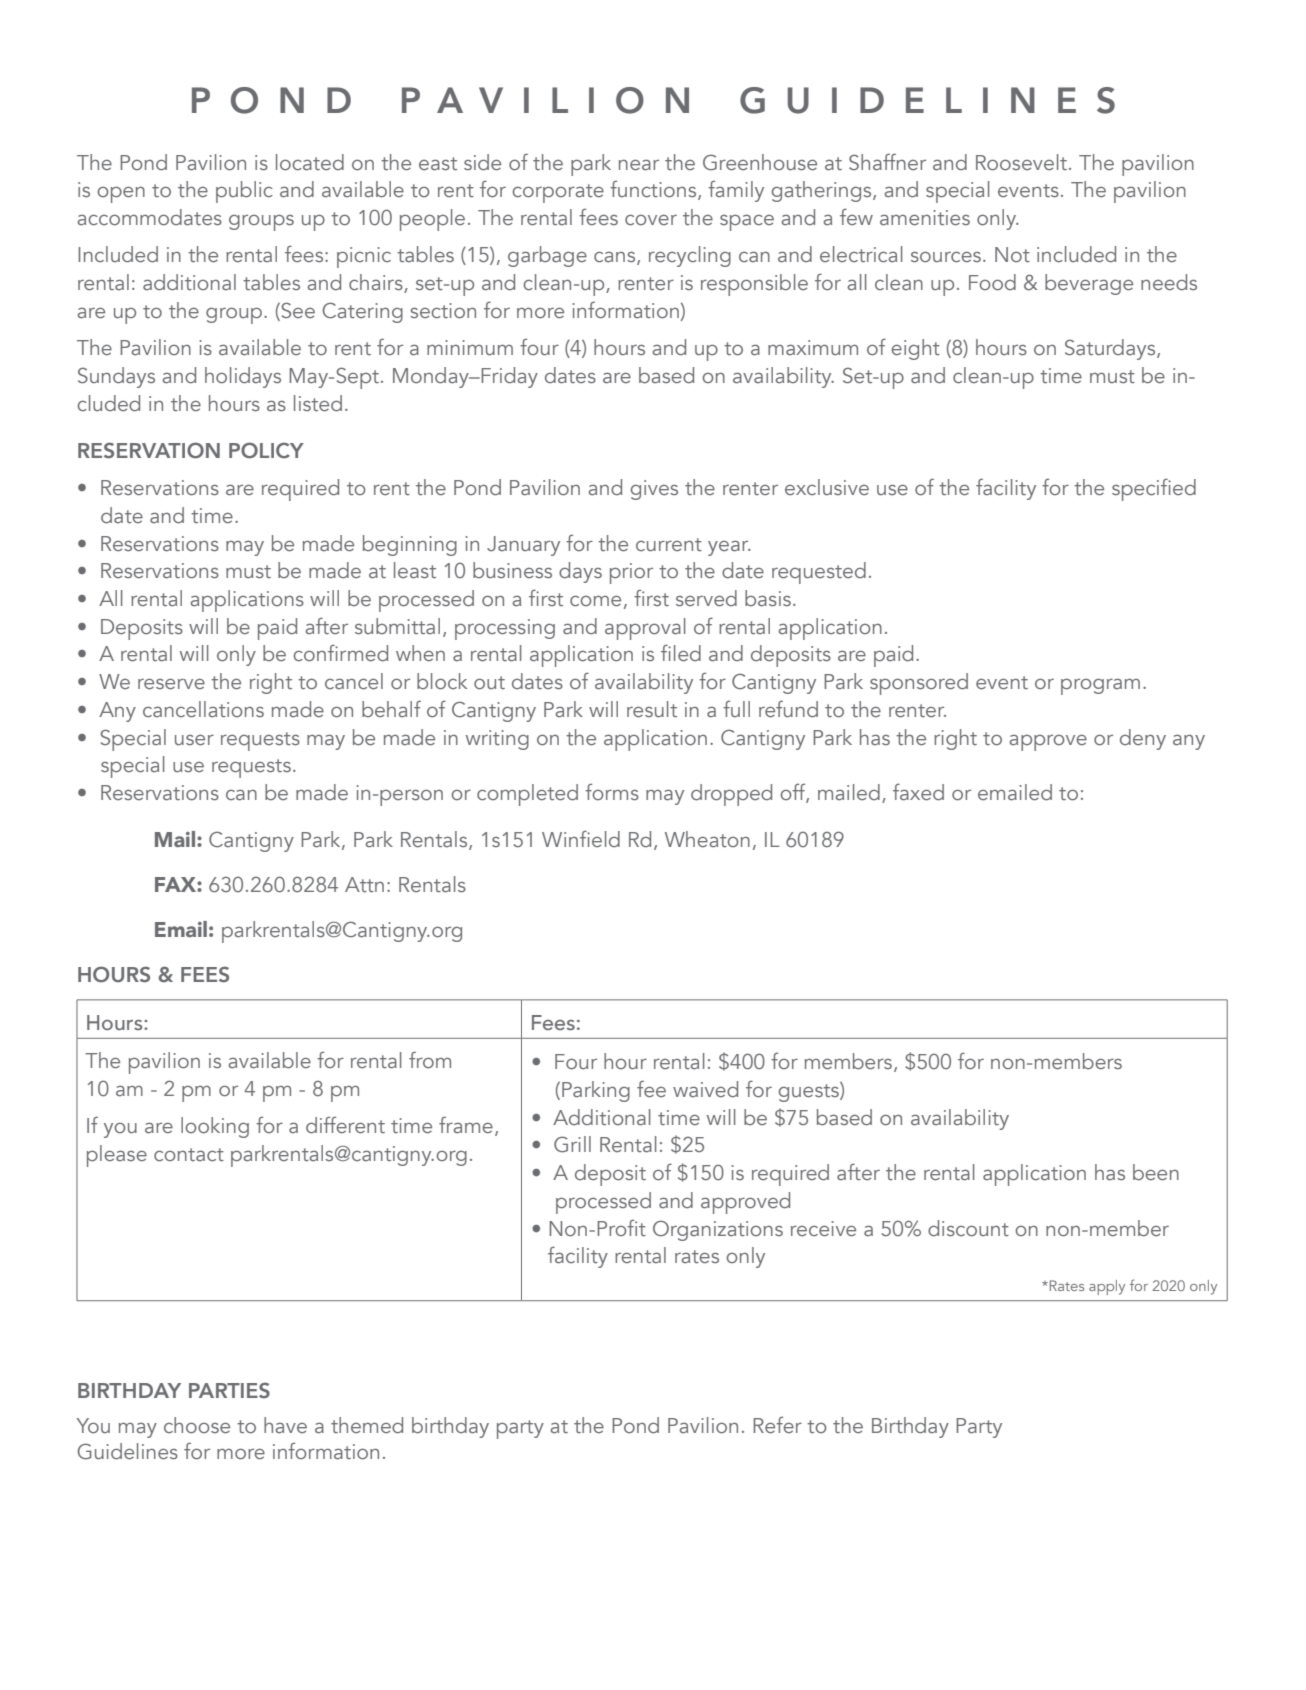 The width and height of the screenshot is (1306, 1690). I want to click on PARTIES, so click(229, 1390).
